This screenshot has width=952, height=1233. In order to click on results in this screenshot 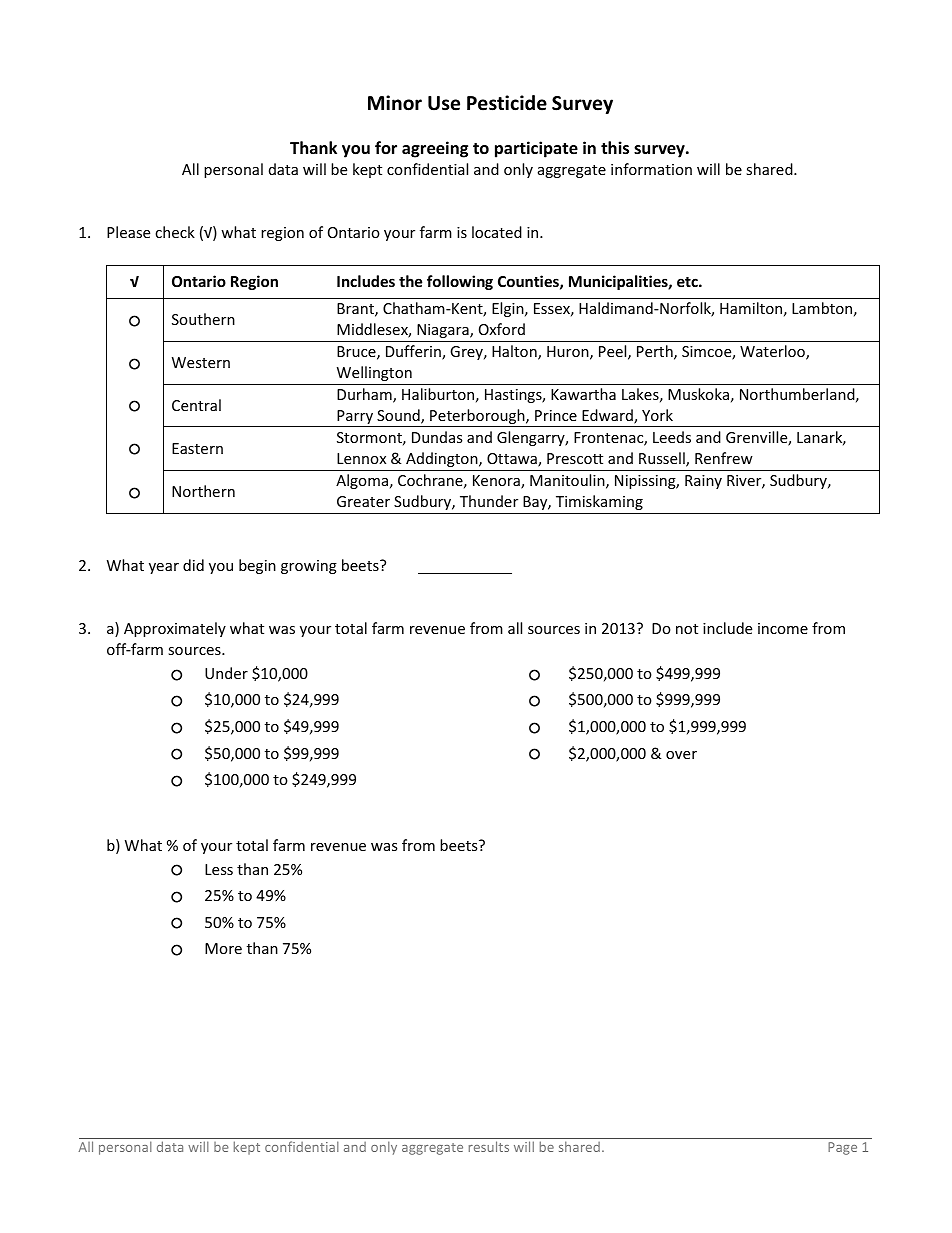, I will do `click(489, 1146)`.
